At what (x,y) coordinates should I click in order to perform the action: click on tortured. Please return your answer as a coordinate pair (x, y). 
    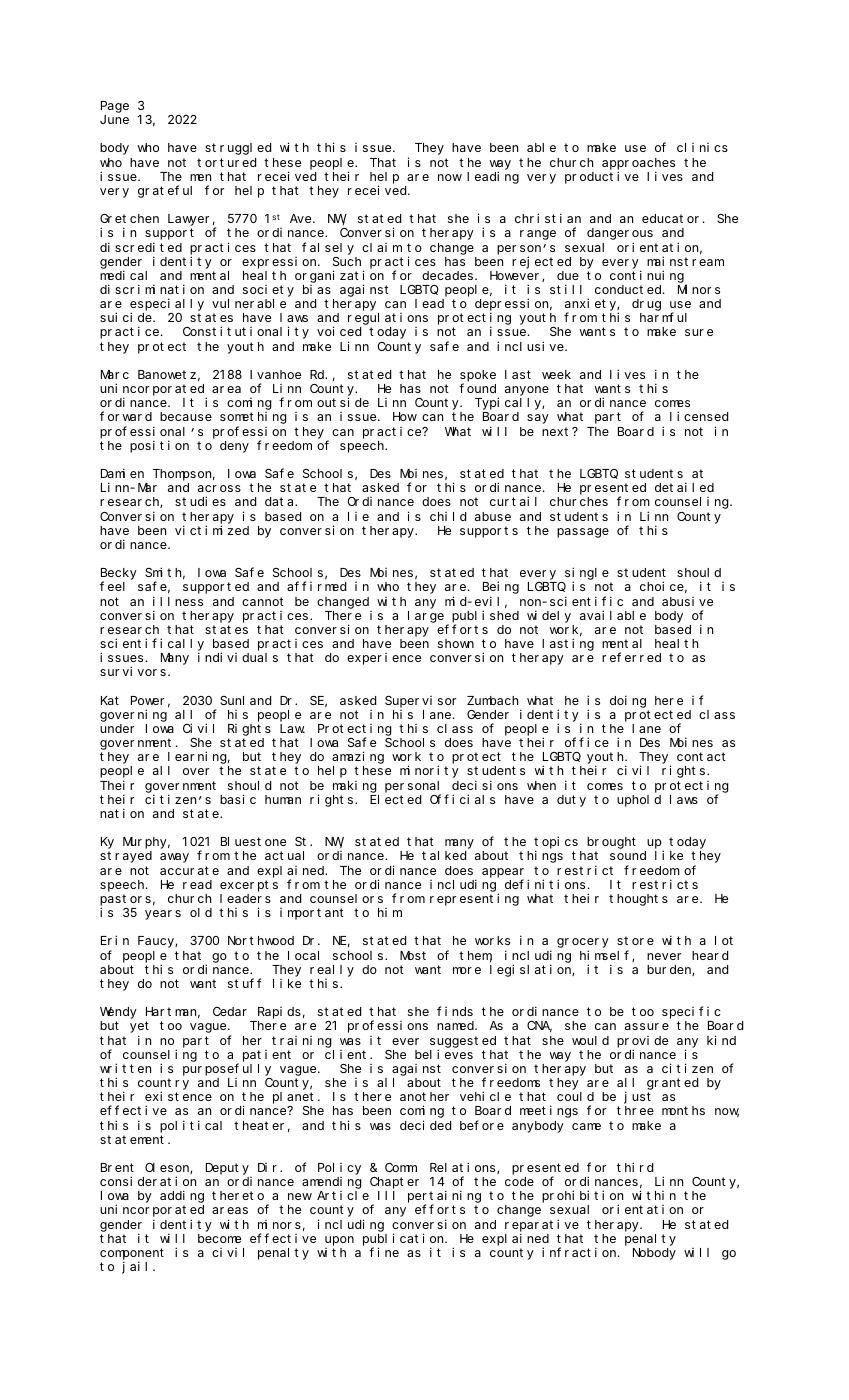
    Looking at the image, I should click on (226, 162).
